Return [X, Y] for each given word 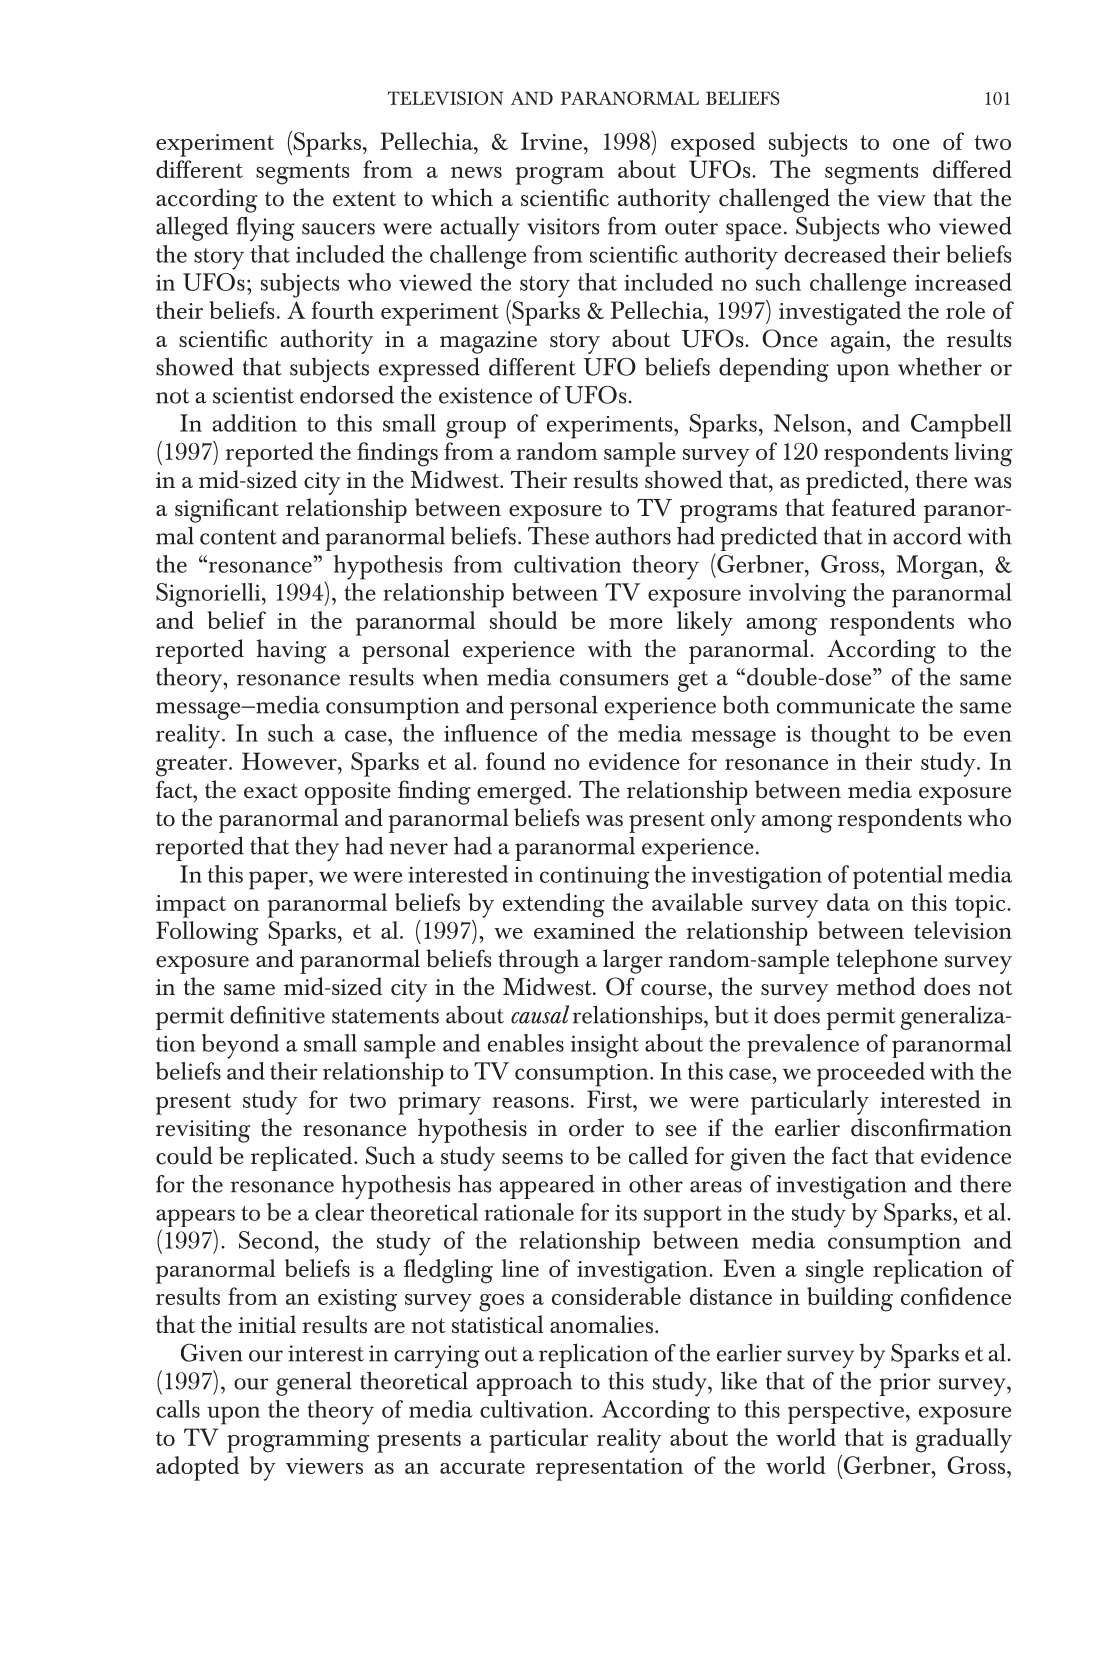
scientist [253, 395]
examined [584, 930]
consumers [614, 680]
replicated [303, 1158]
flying [266, 228]
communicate [846, 705]
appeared [547, 1186]
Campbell [961, 426]
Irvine [551, 141]
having [291, 651]
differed [972, 169]
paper [279, 880]
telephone [887, 961]
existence [485, 395]
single [835, 1271]
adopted [197, 1468]
